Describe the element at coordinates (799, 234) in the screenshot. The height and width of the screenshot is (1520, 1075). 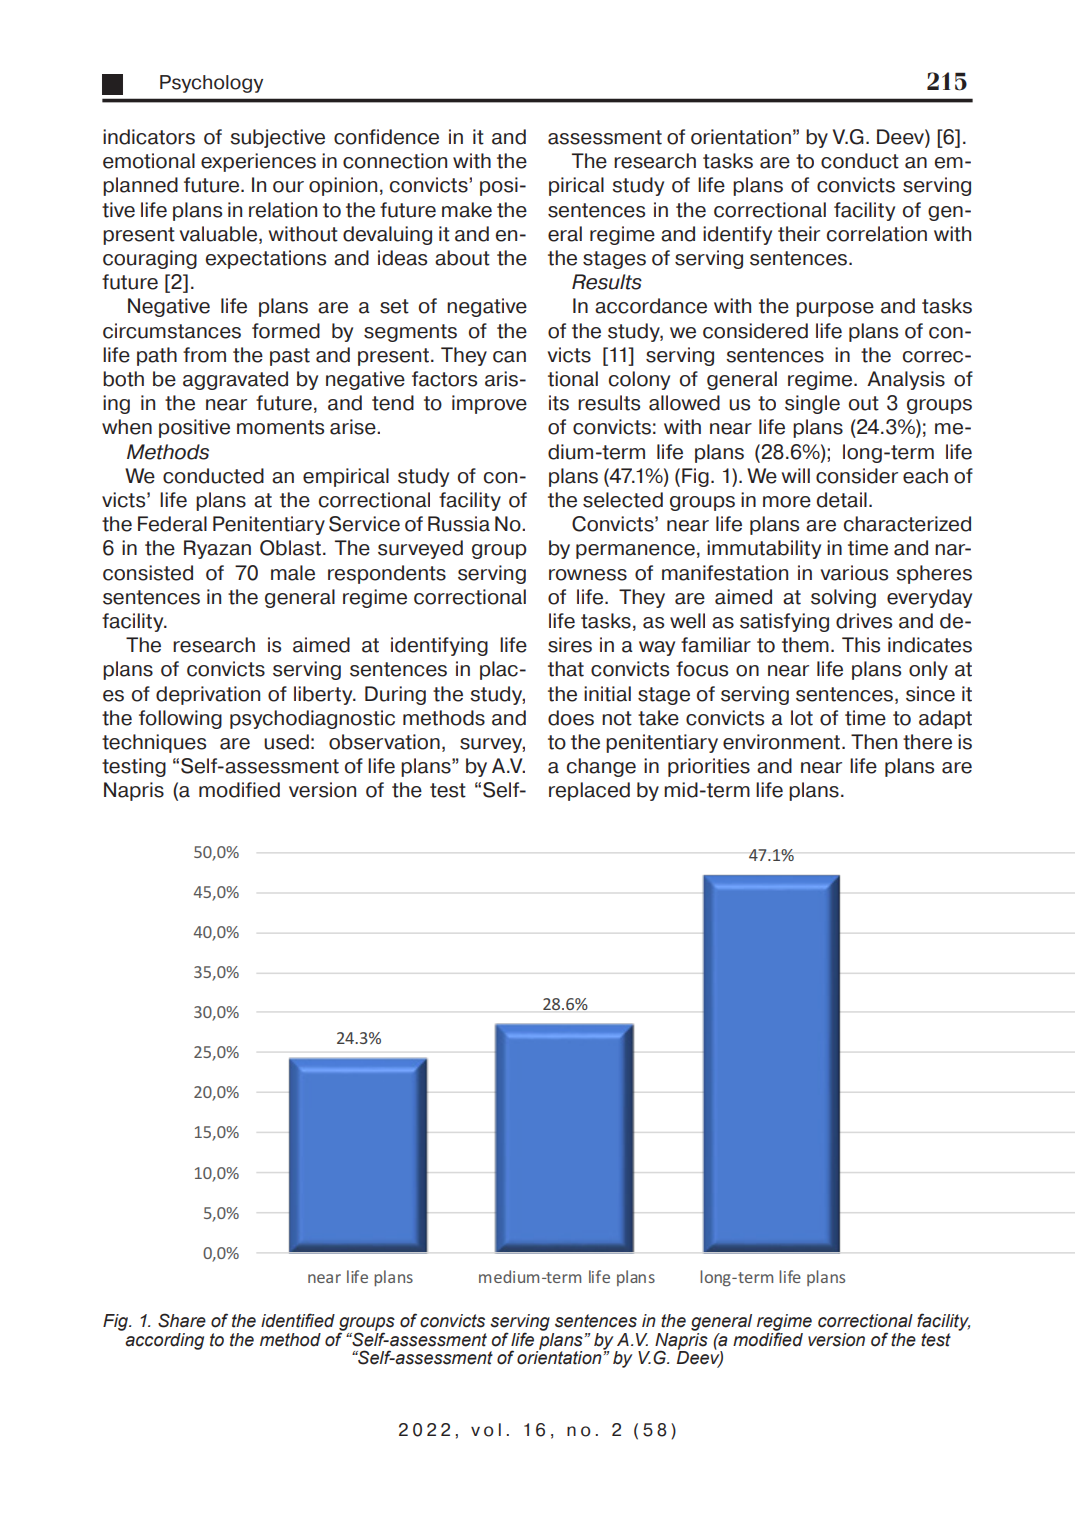
I see `their` at that location.
